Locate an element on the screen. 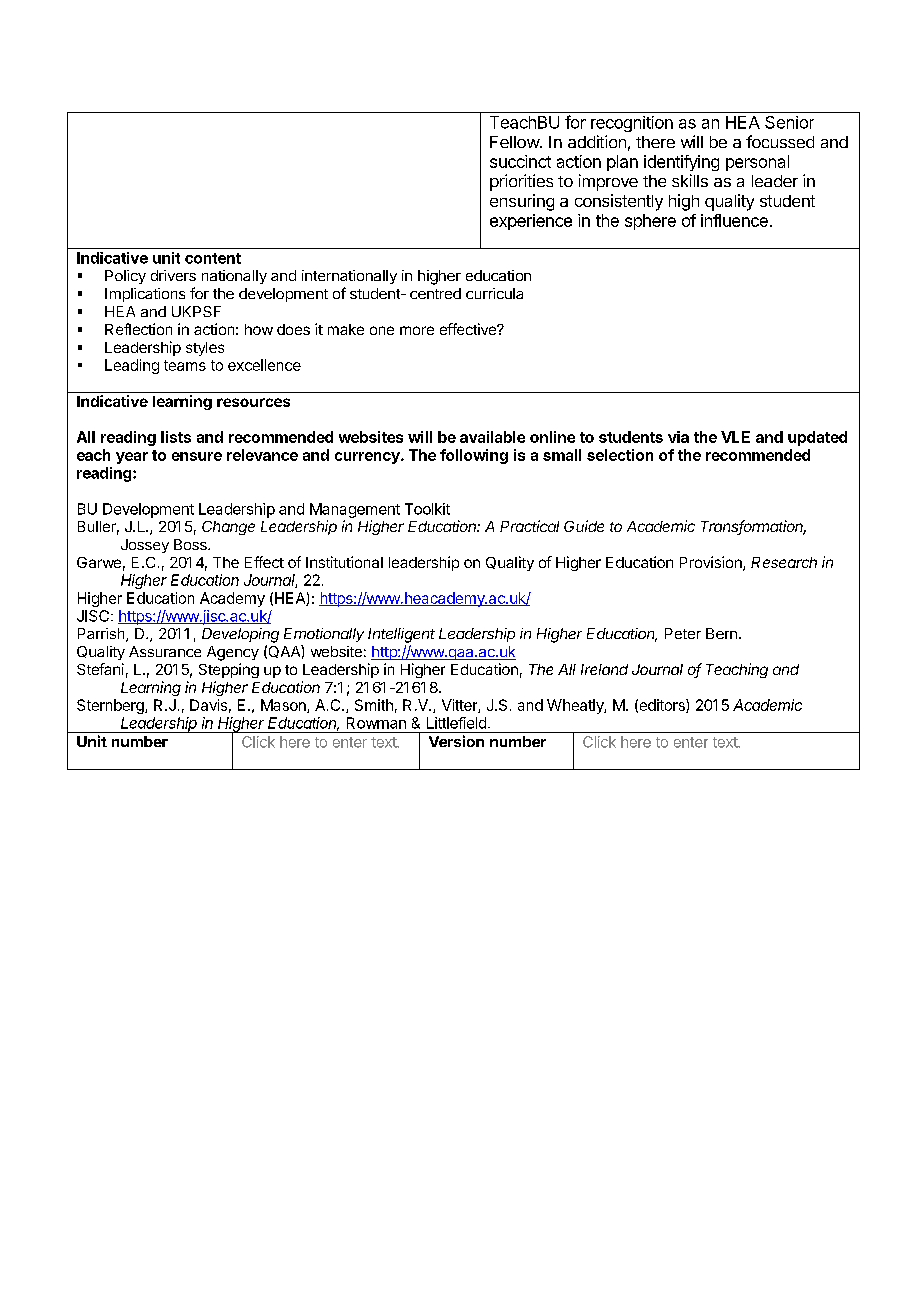 The height and width of the screenshot is (1308, 924). styles is located at coordinates (205, 349).
